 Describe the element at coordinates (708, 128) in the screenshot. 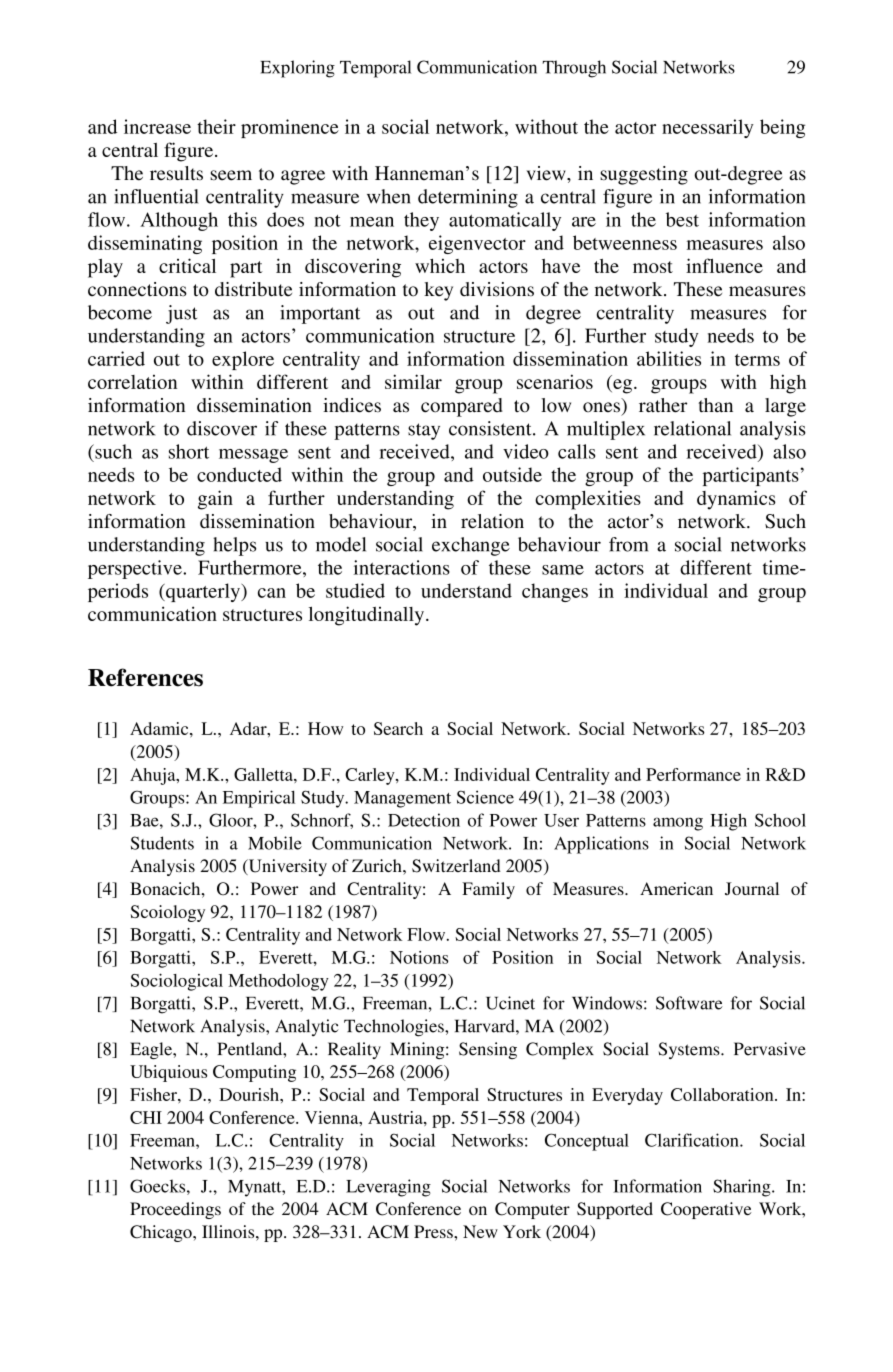

I see `necessarily` at that location.
